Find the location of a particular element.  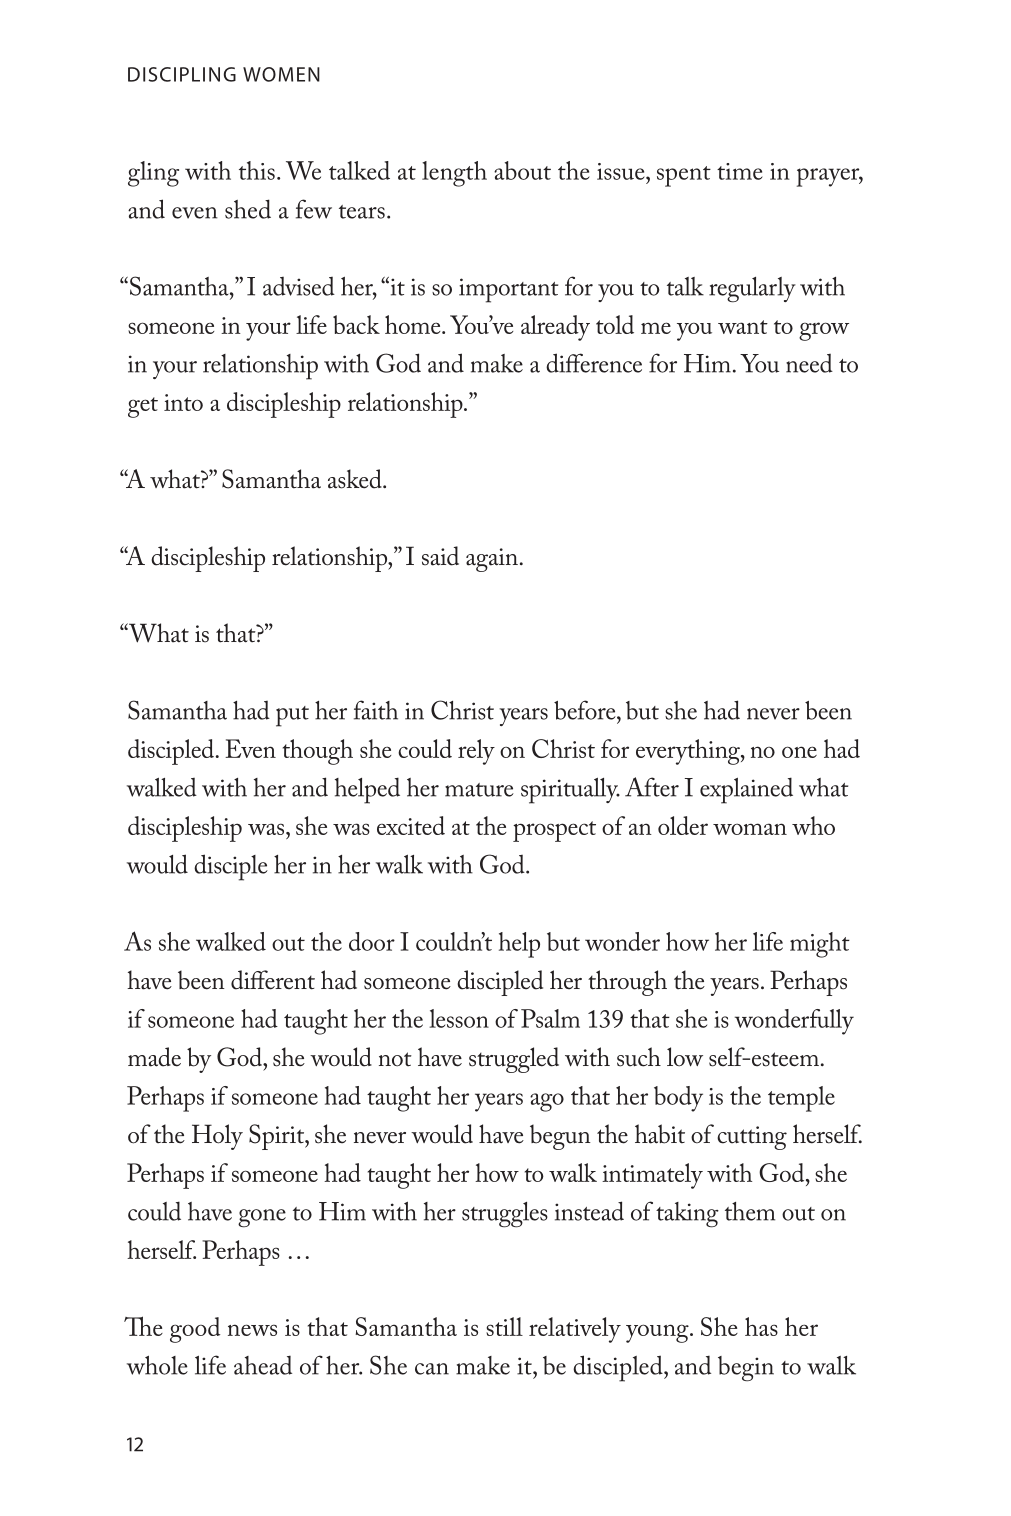

time is located at coordinates (740, 171).
